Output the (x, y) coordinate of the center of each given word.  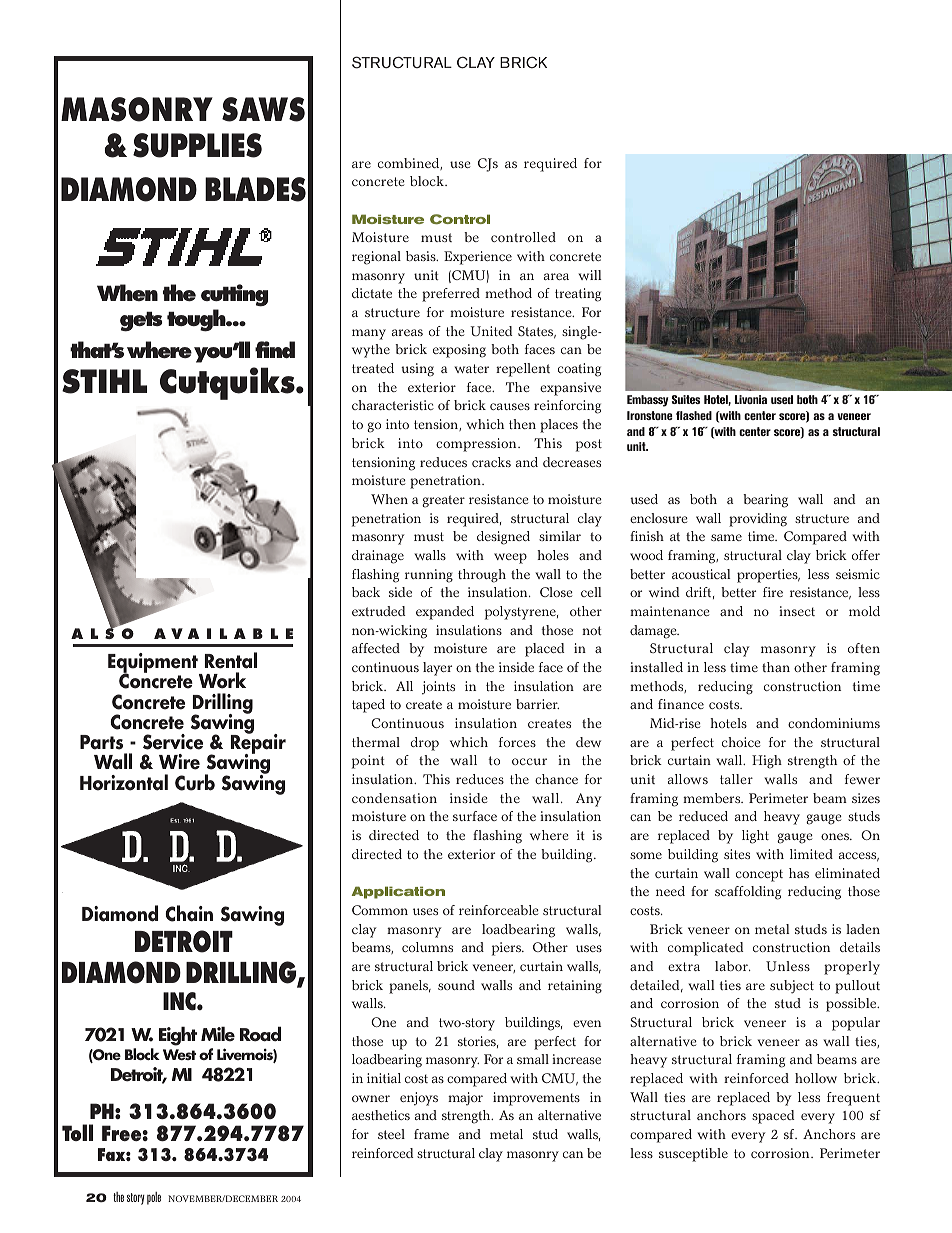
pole (154, 1198)
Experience (478, 258)
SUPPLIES (197, 145)
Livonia (751, 399)
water (471, 368)
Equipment (154, 664)
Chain (189, 913)
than (776, 667)
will (590, 275)
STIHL (104, 381)
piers (507, 949)
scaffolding (748, 893)
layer (437, 669)
